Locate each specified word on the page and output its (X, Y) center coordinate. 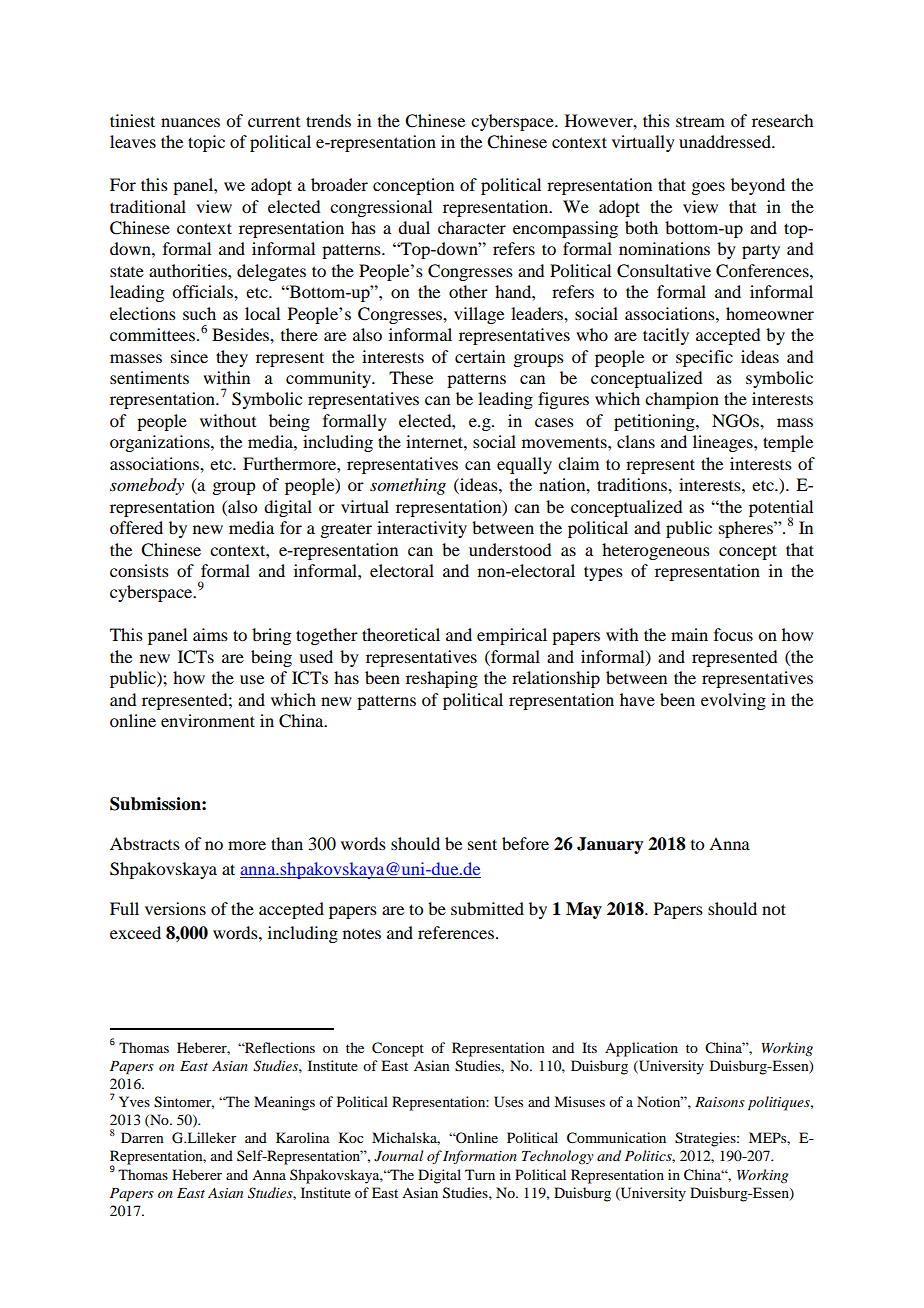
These (411, 377)
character (472, 227)
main (689, 634)
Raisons (720, 1102)
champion (682, 400)
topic (206, 143)
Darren (142, 1137)
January (610, 845)
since (189, 356)
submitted (487, 908)
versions (175, 908)
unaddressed (726, 141)
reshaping (442, 679)
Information (480, 1157)
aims (210, 634)
